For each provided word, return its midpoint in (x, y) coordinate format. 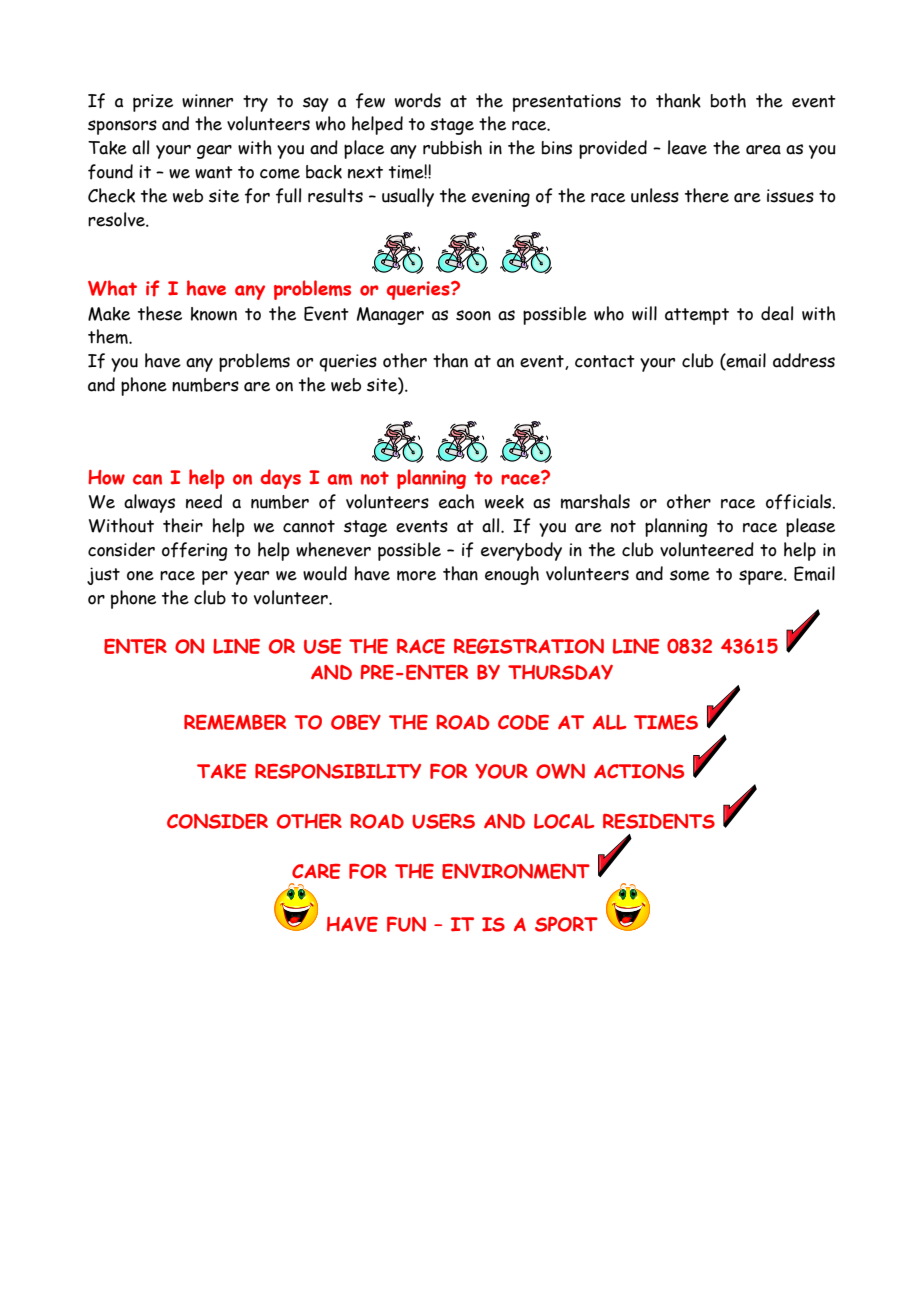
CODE (523, 722)
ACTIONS (639, 771)
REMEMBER (235, 722)
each (456, 501)
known (214, 314)
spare (762, 577)
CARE (316, 871)
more (416, 575)
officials (800, 502)
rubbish (452, 147)
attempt (697, 316)
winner (207, 101)
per (215, 577)
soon (473, 315)
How (106, 477)
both (728, 100)
